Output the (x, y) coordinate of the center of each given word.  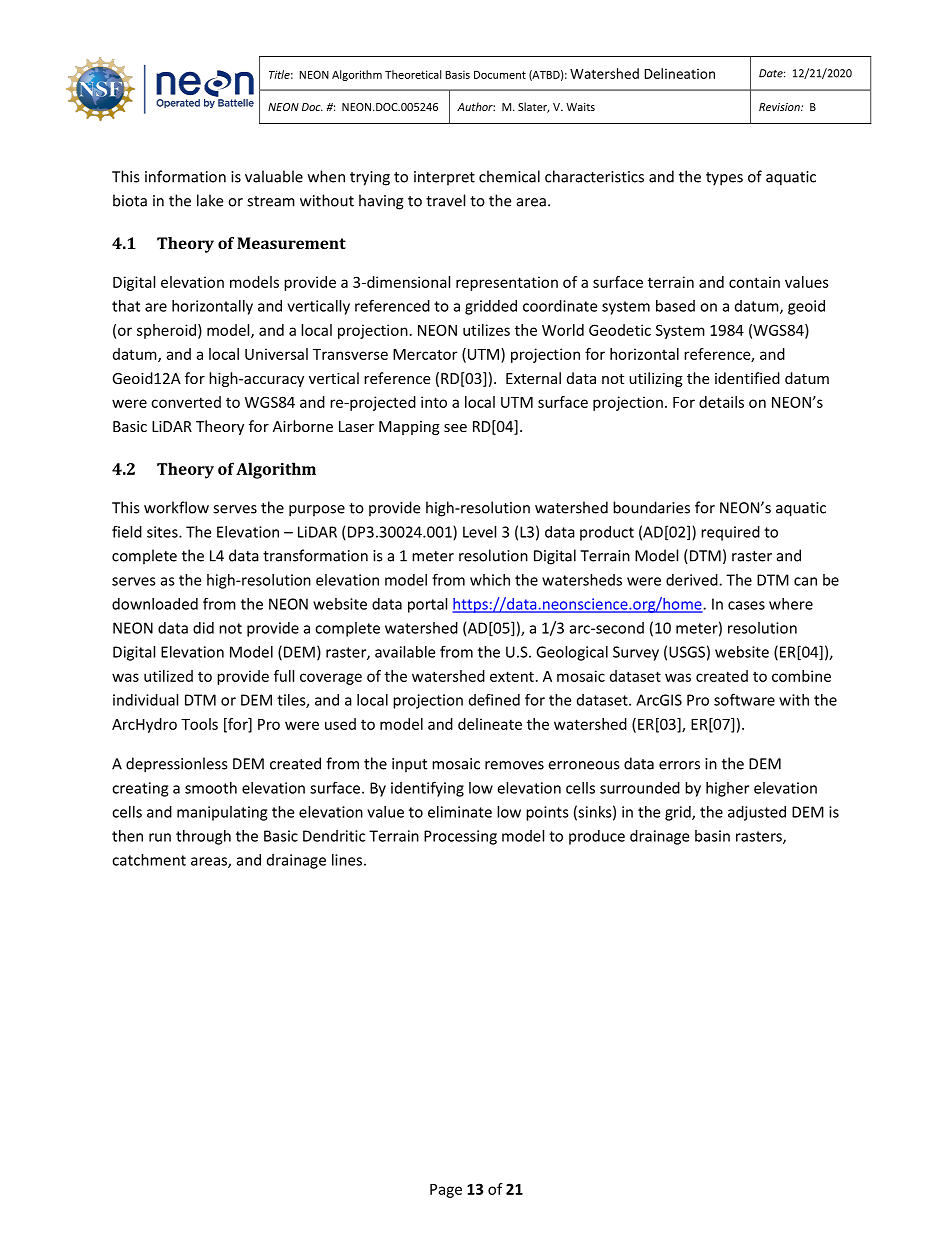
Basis (457, 75)
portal (427, 605)
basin (712, 836)
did (203, 628)
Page (446, 1191)
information (185, 176)
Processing (460, 837)
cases (746, 605)
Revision (780, 107)
